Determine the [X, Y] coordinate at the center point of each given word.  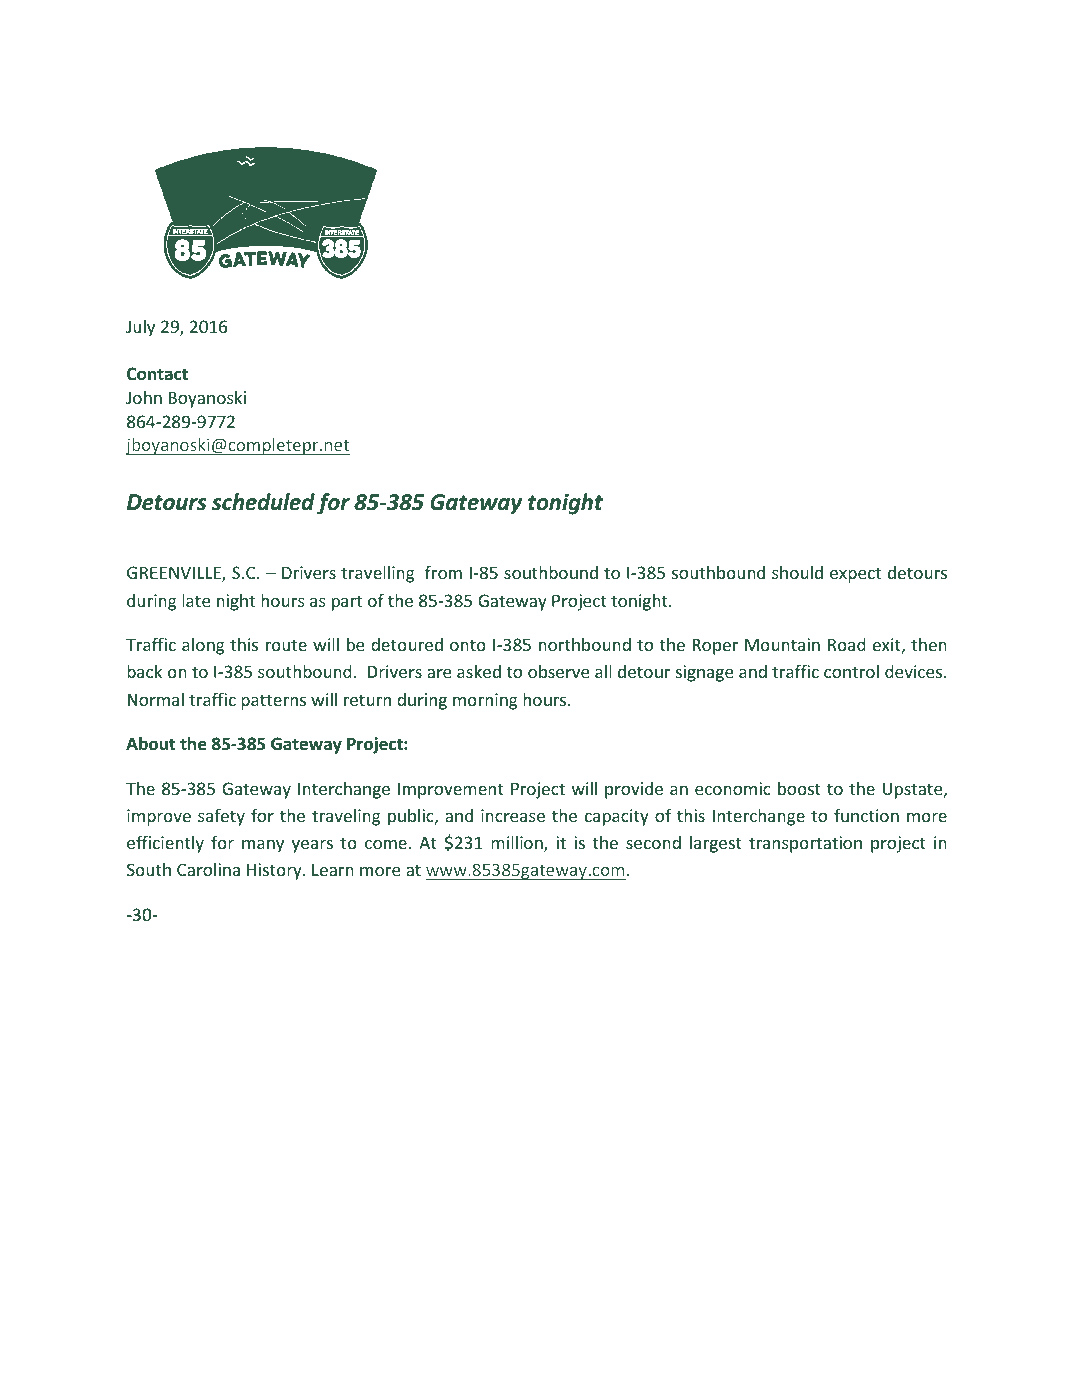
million [518, 844]
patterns [273, 702]
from [443, 572]
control [851, 671]
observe [558, 671]
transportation [805, 844]
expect [855, 575]
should [797, 572]
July [140, 328]
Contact [157, 374]
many [263, 846]
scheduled [263, 502]
